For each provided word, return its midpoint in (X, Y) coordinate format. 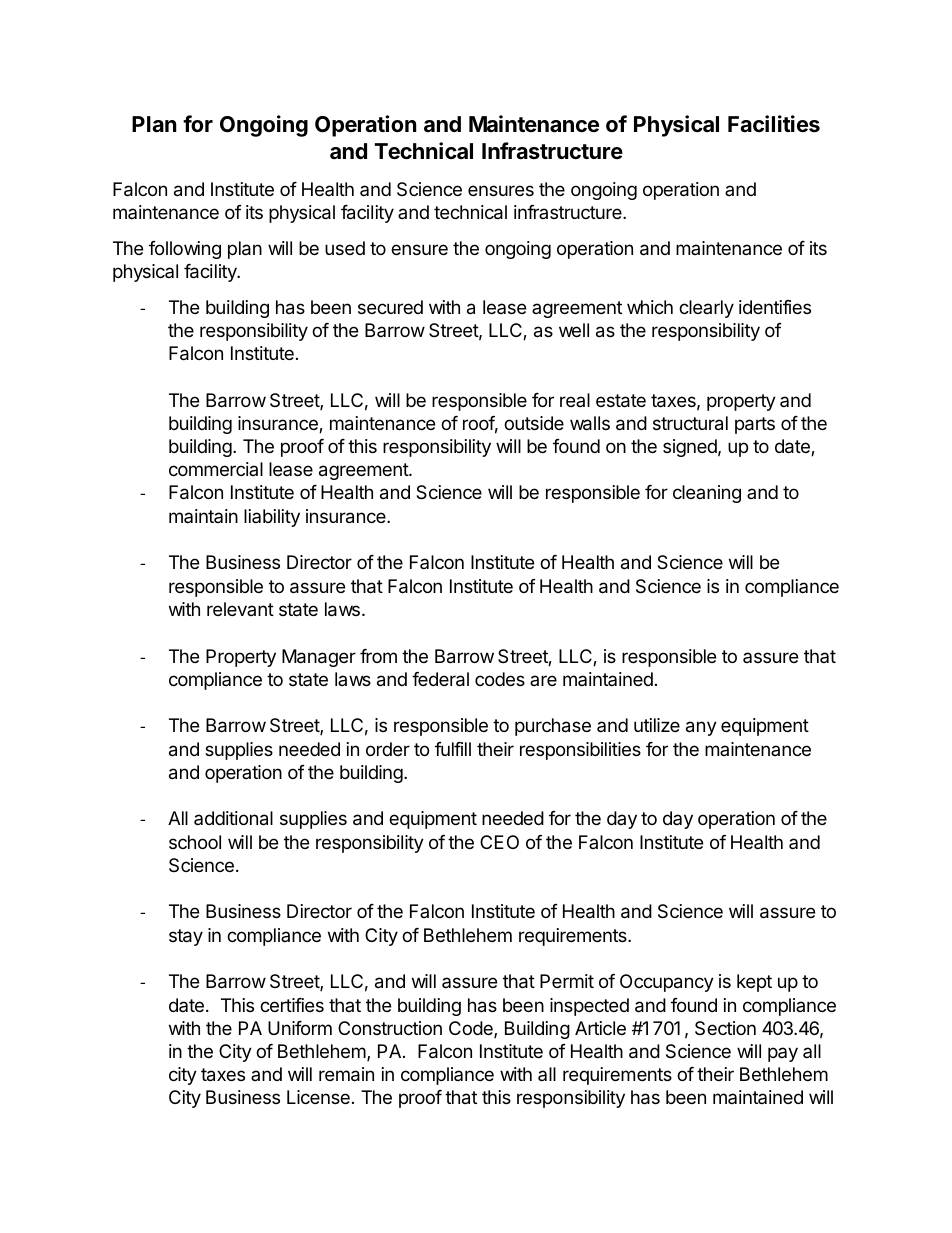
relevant (240, 609)
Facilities (774, 124)
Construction (390, 1028)
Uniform (300, 1028)
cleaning (707, 494)
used (345, 248)
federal (440, 679)
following (185, 250)
